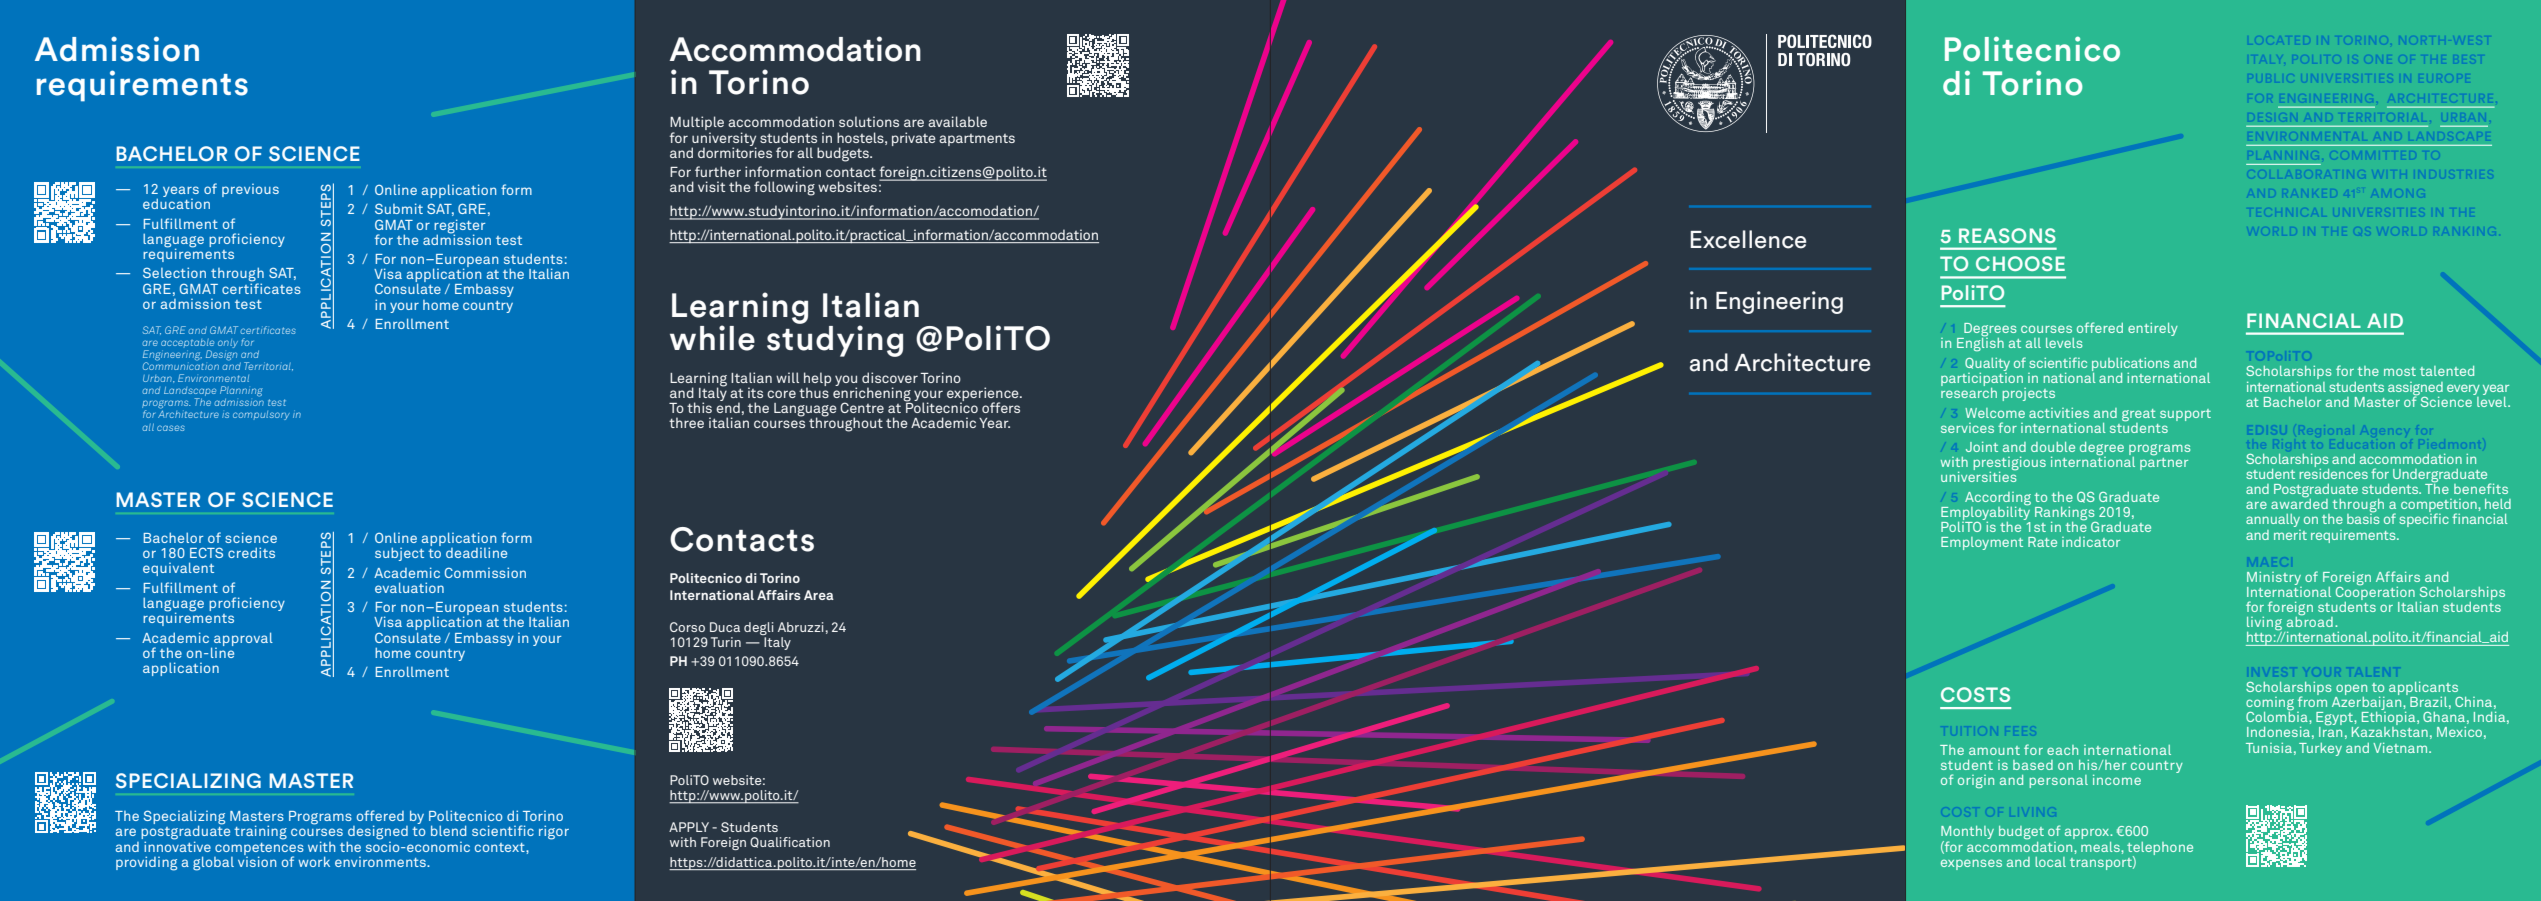  Describe the element at coordinates (448, 830) in the screenshot. I see `blend` at that location.
